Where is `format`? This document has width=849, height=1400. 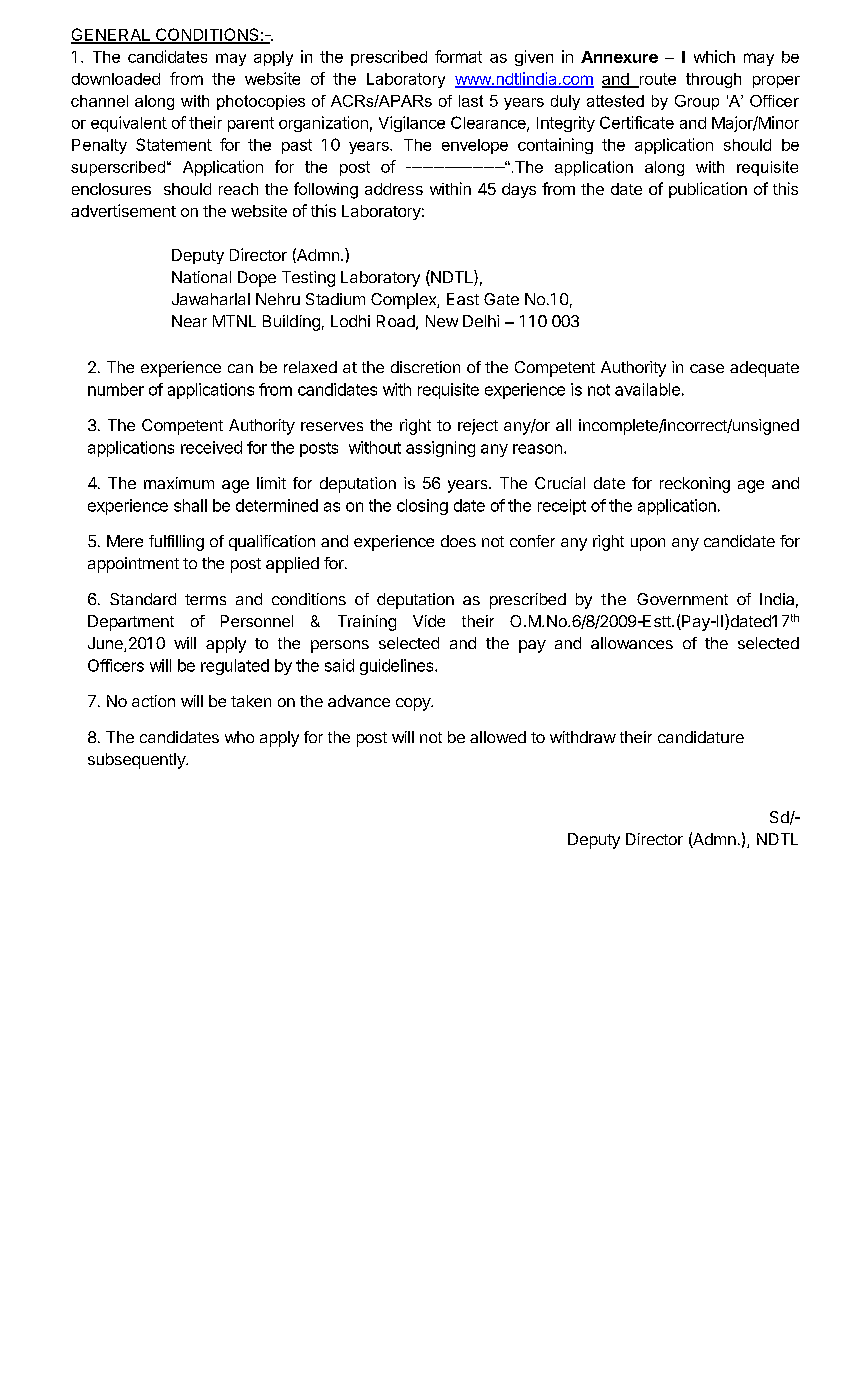 format is located at coordinates (458, 56).
